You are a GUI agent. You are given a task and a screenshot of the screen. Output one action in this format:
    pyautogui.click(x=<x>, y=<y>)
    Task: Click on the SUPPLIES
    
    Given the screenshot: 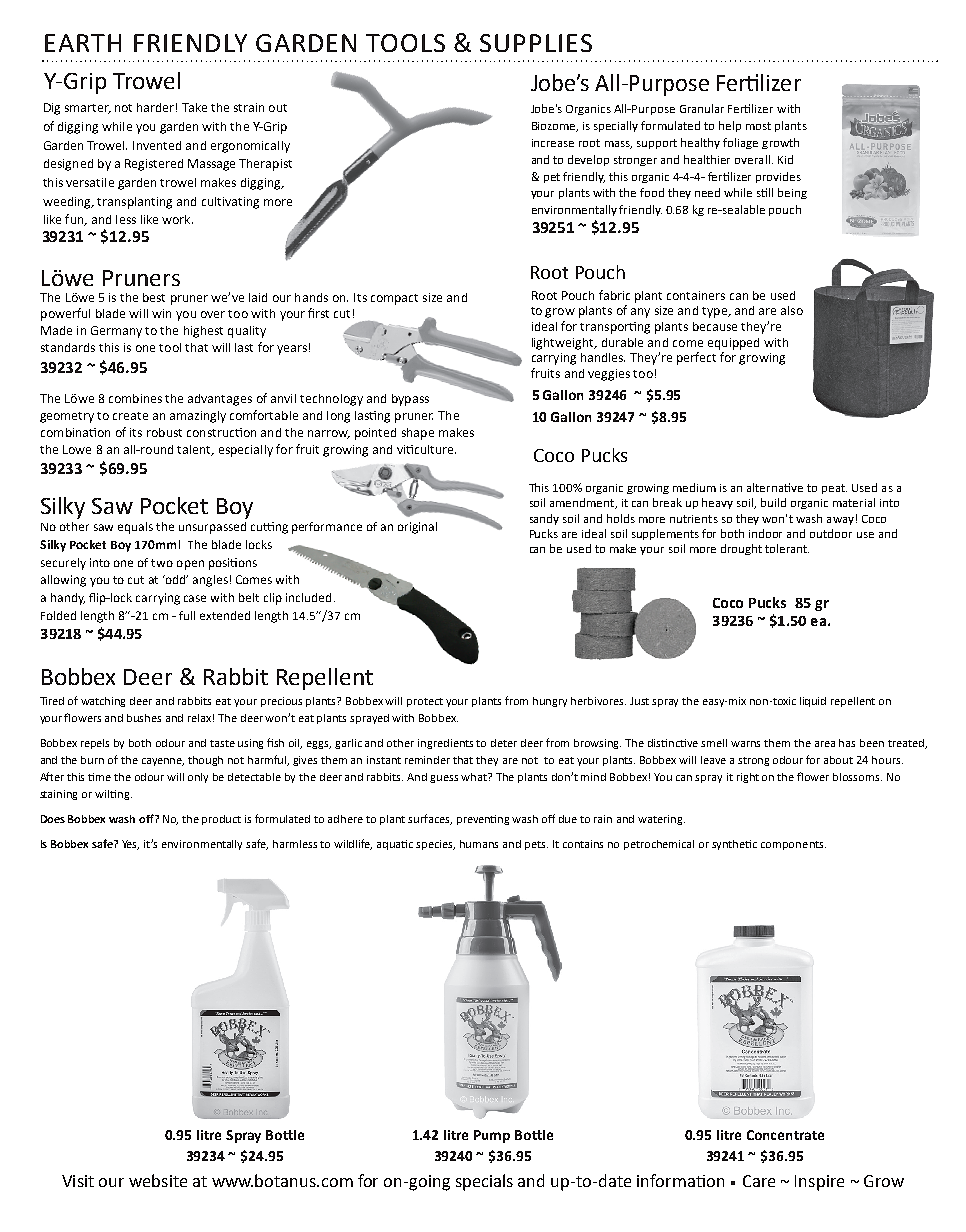 What is the action you would take?
    pyautogui.click(x=536, y=43)
